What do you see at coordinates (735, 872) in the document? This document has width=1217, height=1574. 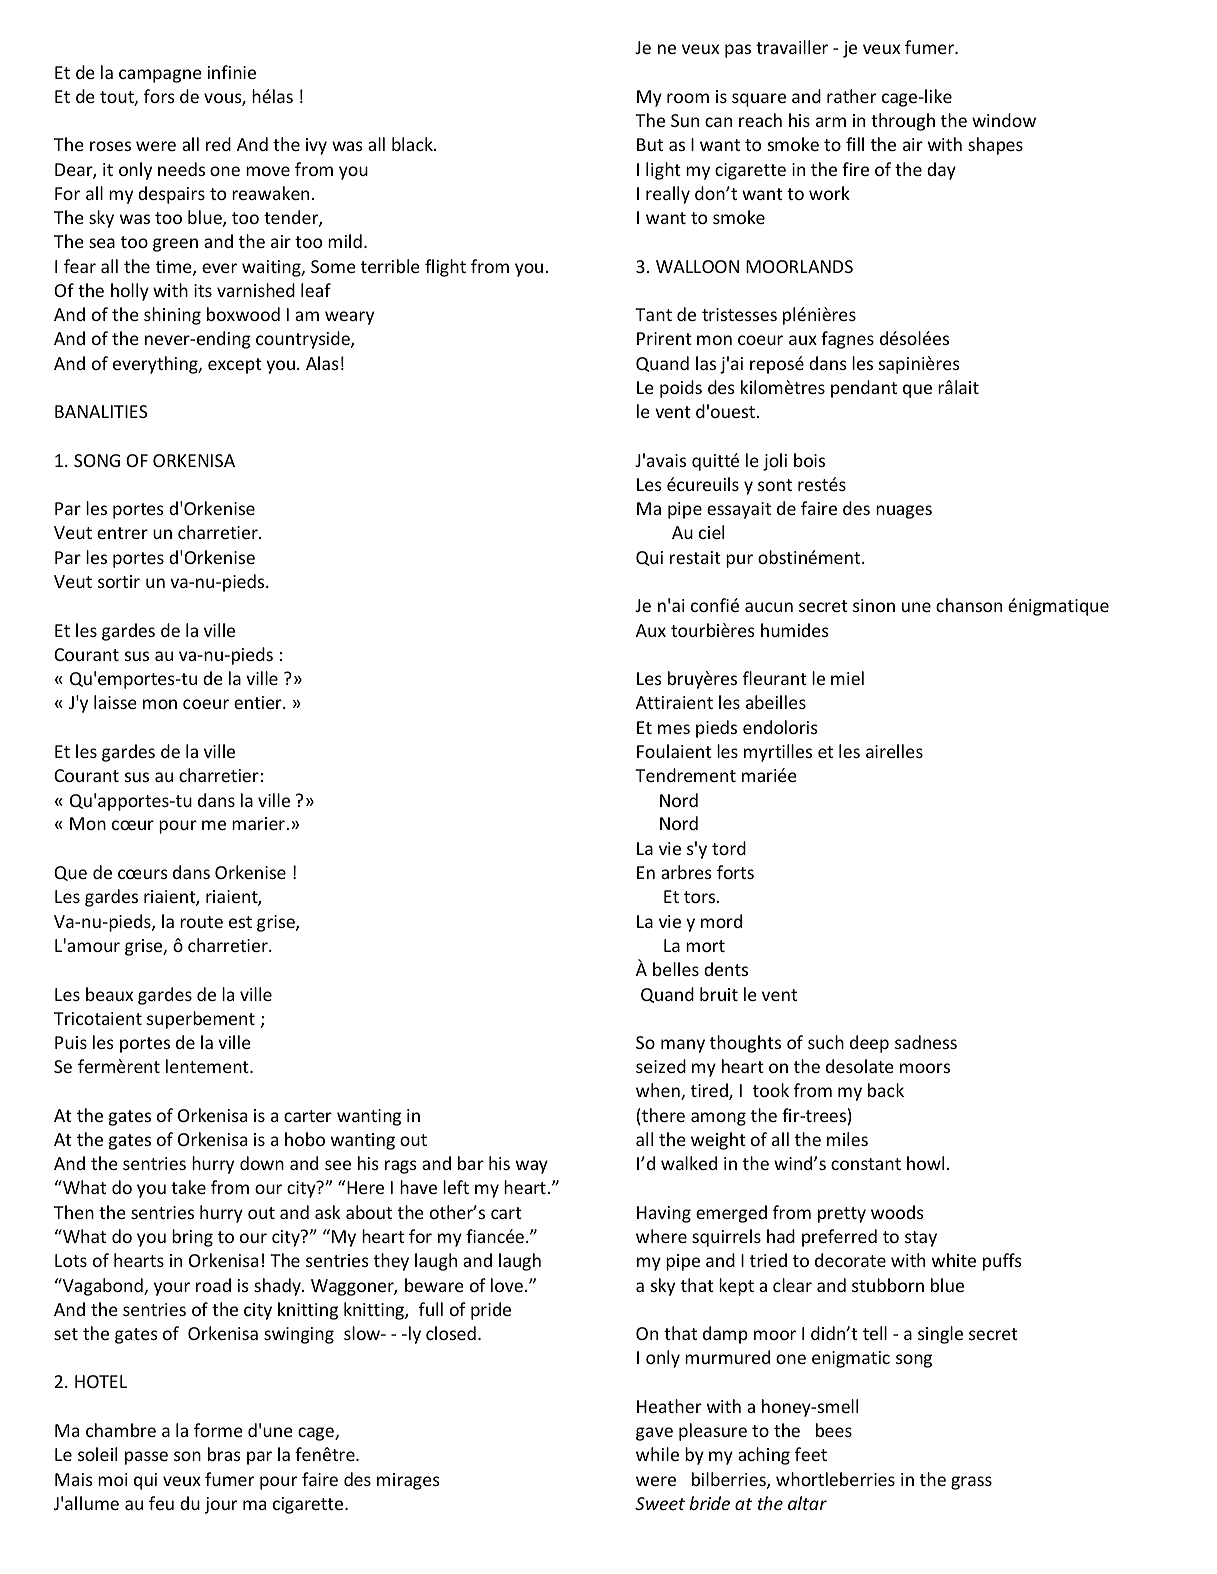 I see `forts` at bounding box center [735, 872].
